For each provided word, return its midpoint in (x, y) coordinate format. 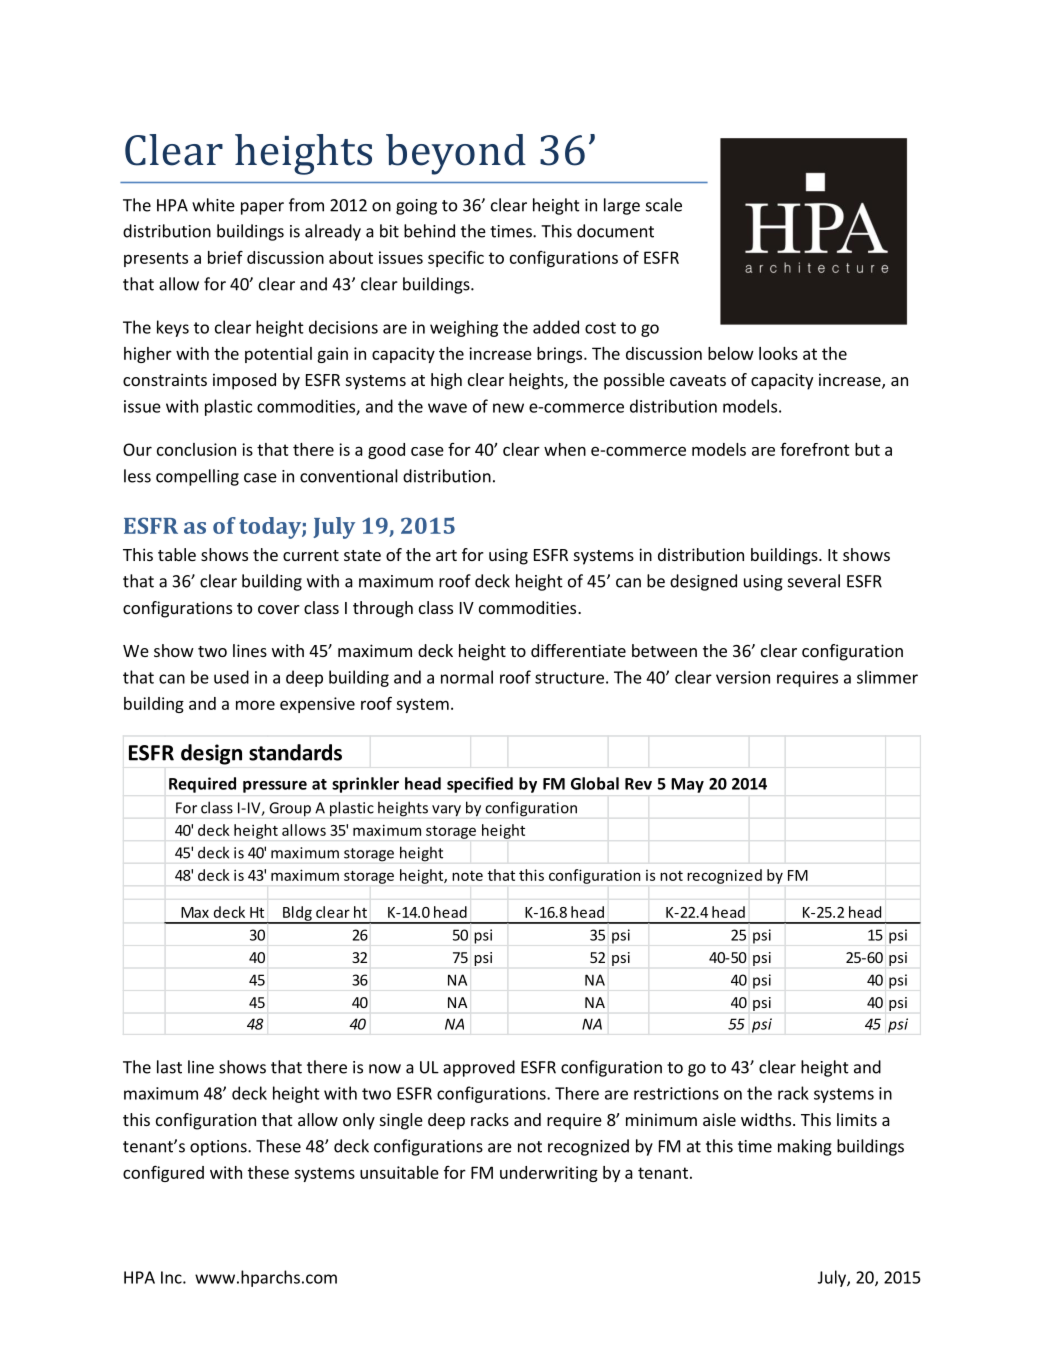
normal (467, 677)
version (743, 677)
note (467, 876)
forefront (815, 449)
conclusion (196, 449)
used (231, 677)
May (687, 785)
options (219, 1148)
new (508, 408)
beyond (456, 154)
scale (664, 205)
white (213, 205)
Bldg (297, 914)
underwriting (549, 1174)
